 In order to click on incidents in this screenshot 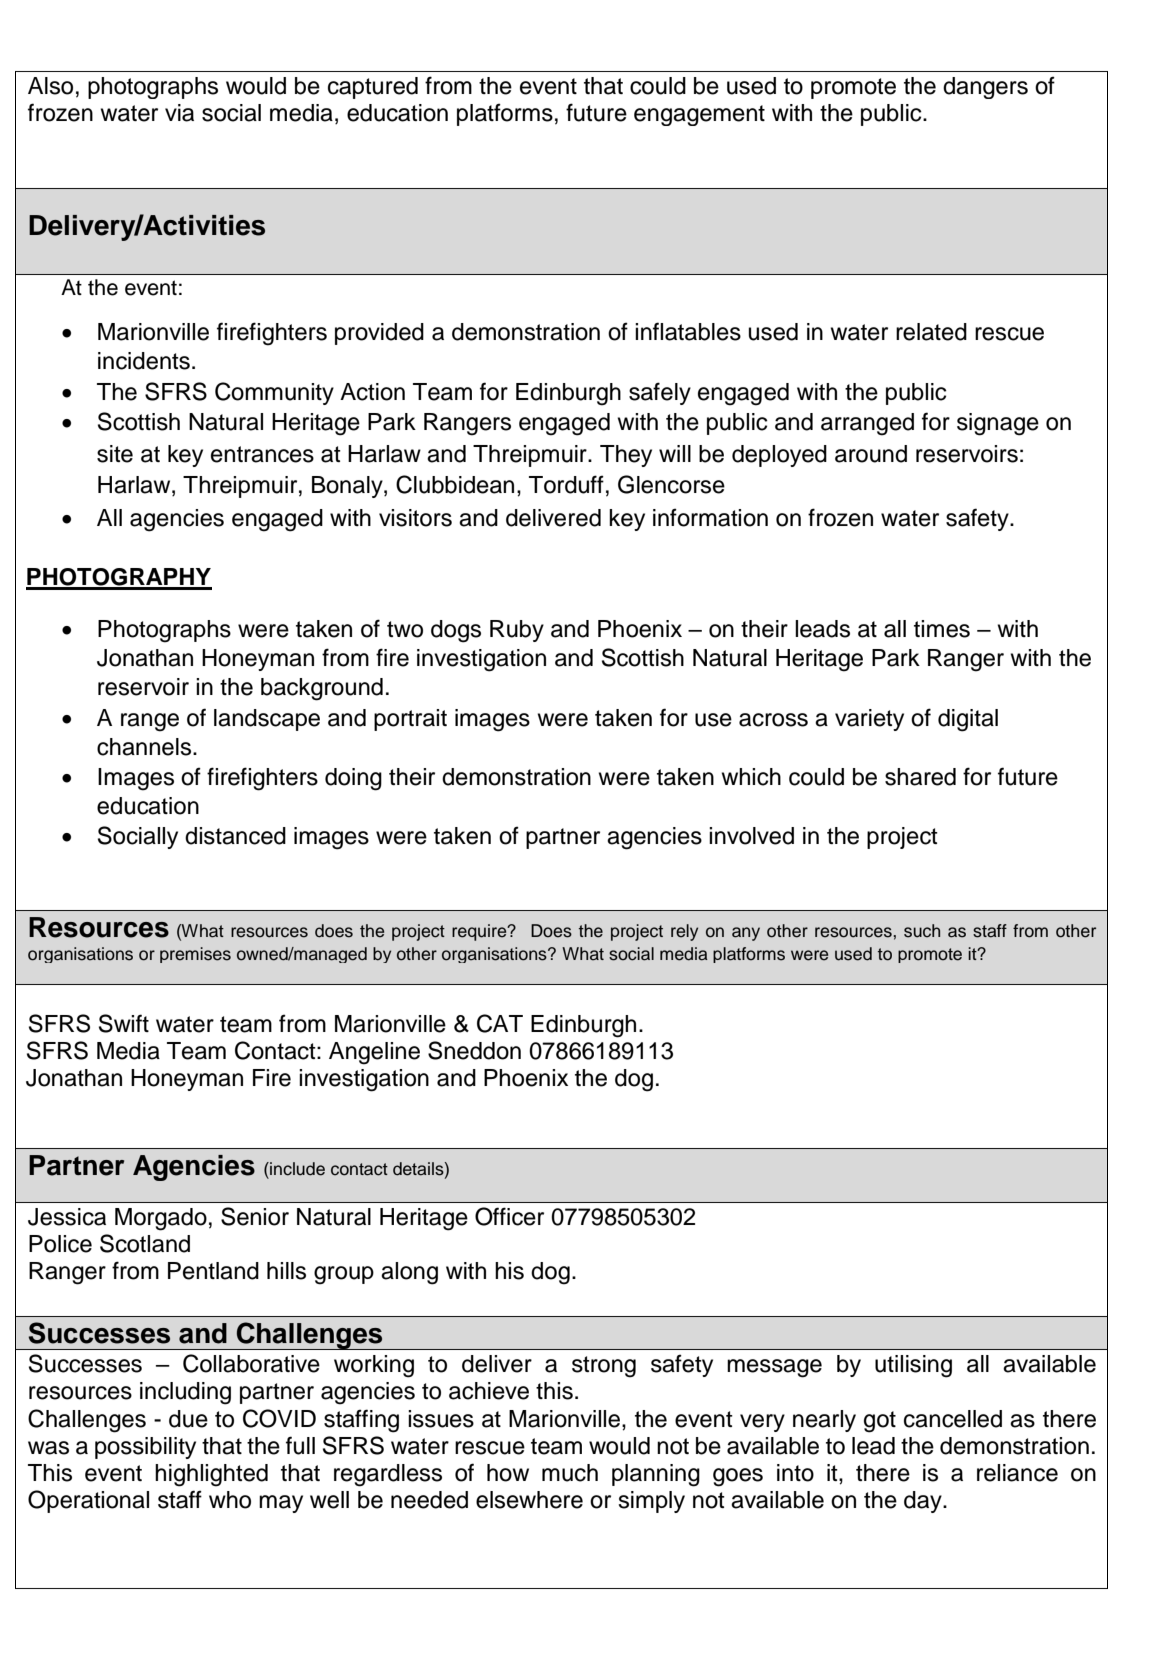, I will do `click(144, 361)`.
